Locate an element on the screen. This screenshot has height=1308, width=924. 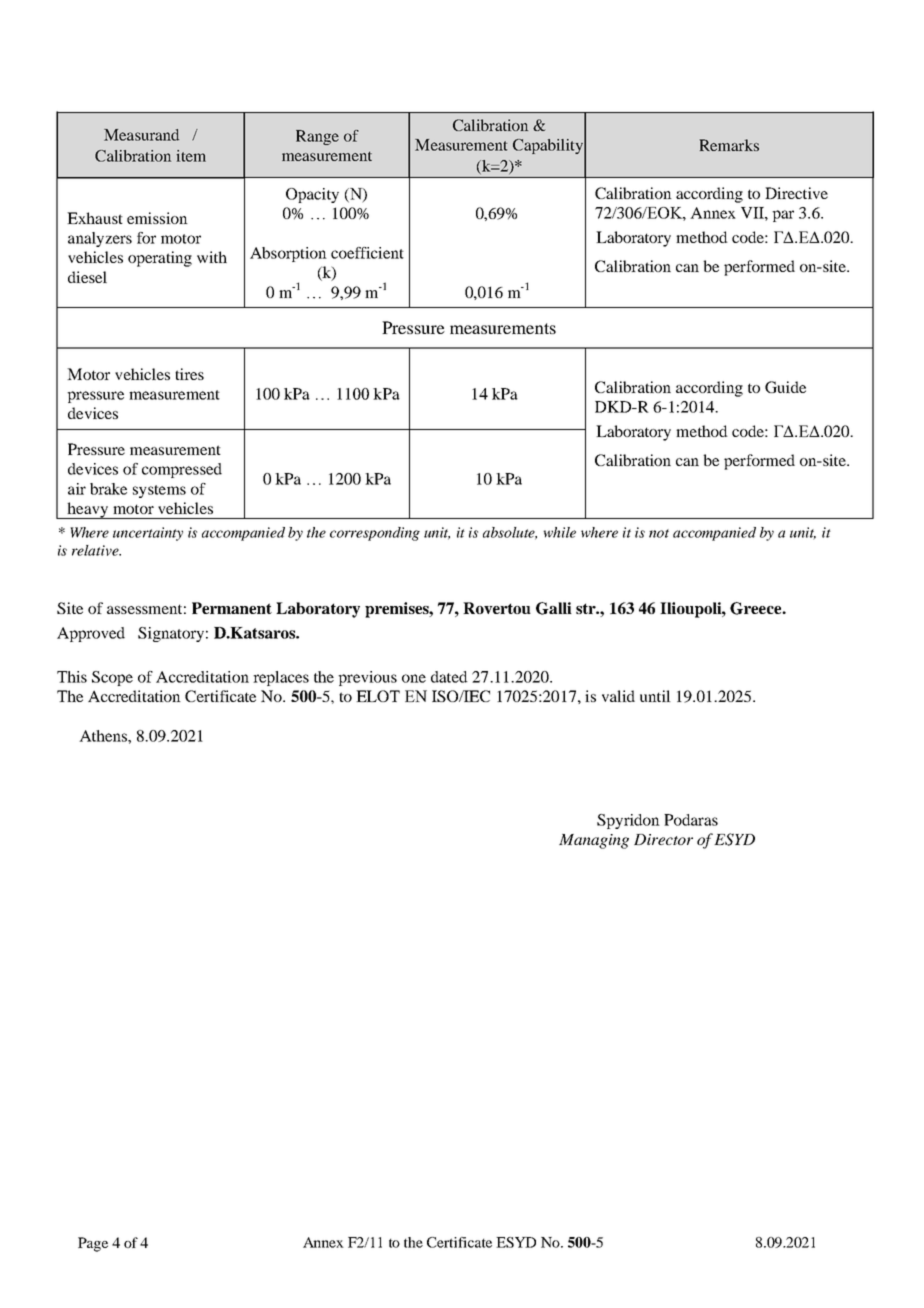
Page is located at coordinates (93, 1244).
